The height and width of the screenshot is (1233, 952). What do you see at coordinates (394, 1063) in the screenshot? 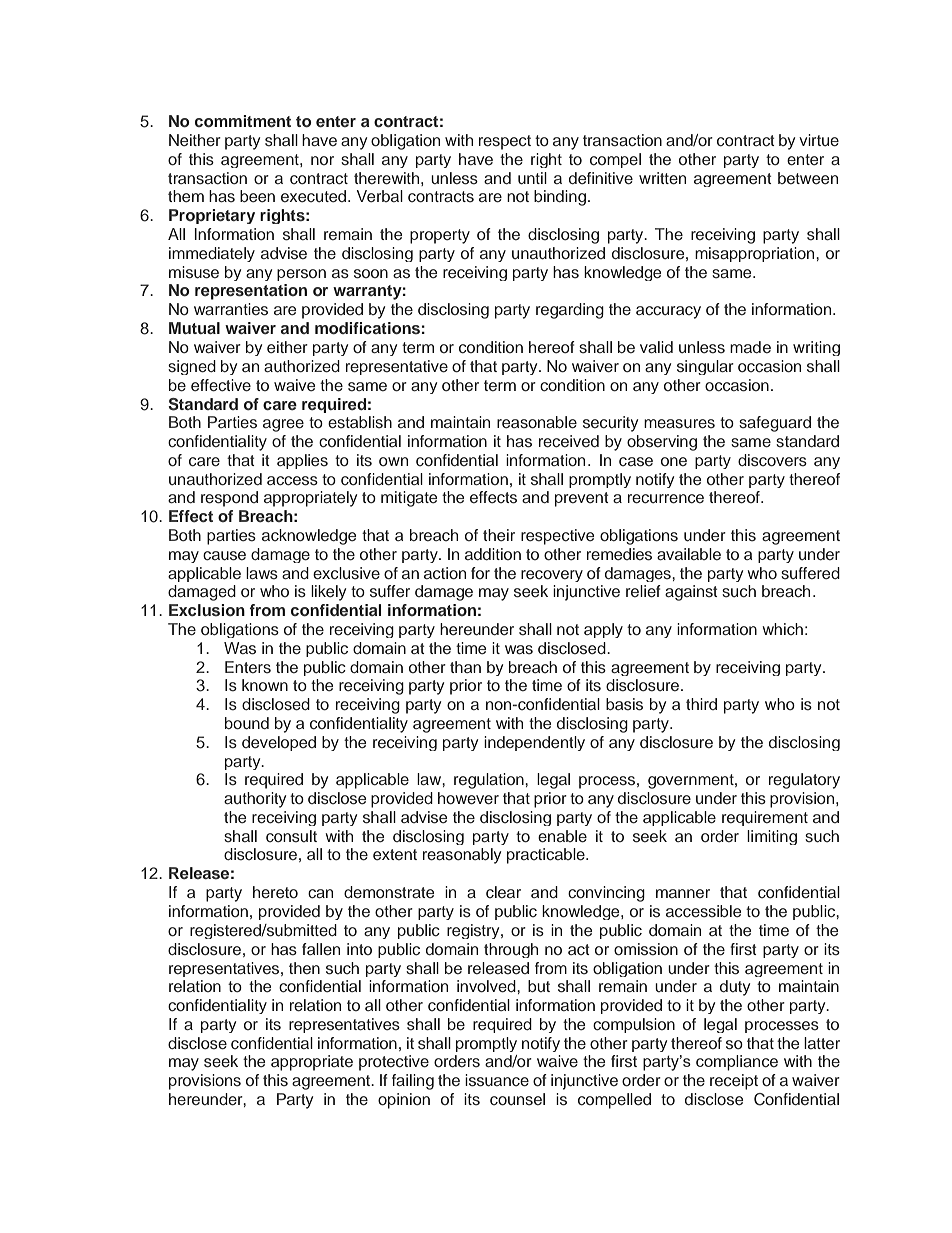
I see `protective` at bounding box center [394, 1063].
